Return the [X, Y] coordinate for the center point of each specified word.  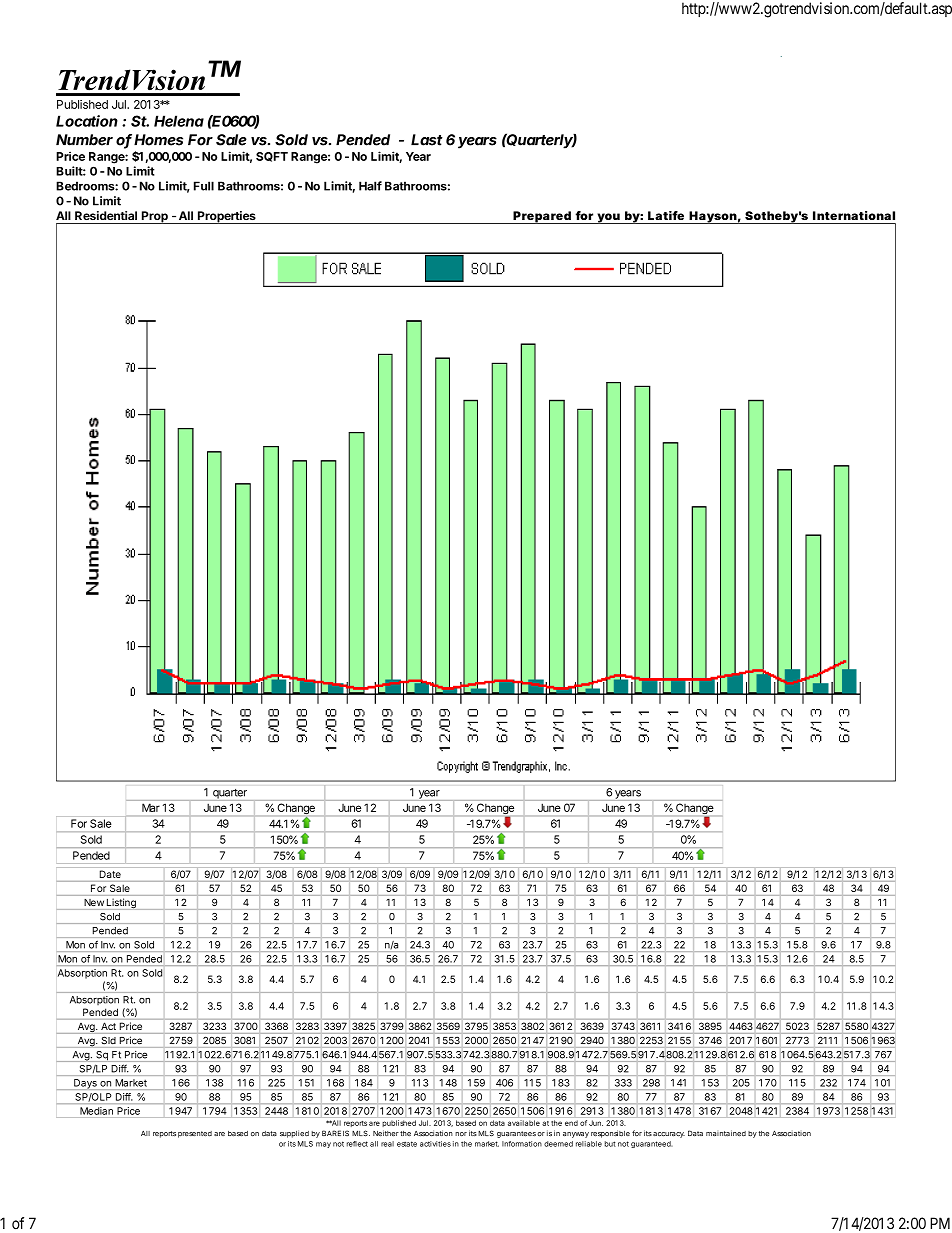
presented [195, 1134]
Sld [109, 1040]
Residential [106, 215]
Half [370, 186]
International [854, 215]
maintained [726, 1133]
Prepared [542, 217]
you [608, 218]
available [524, 1123]
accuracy [669, 1135]
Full [204, 186]
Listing [121, 903]
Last [427, 140]
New [94, 902]
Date [110, 874]
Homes [158, 140]
